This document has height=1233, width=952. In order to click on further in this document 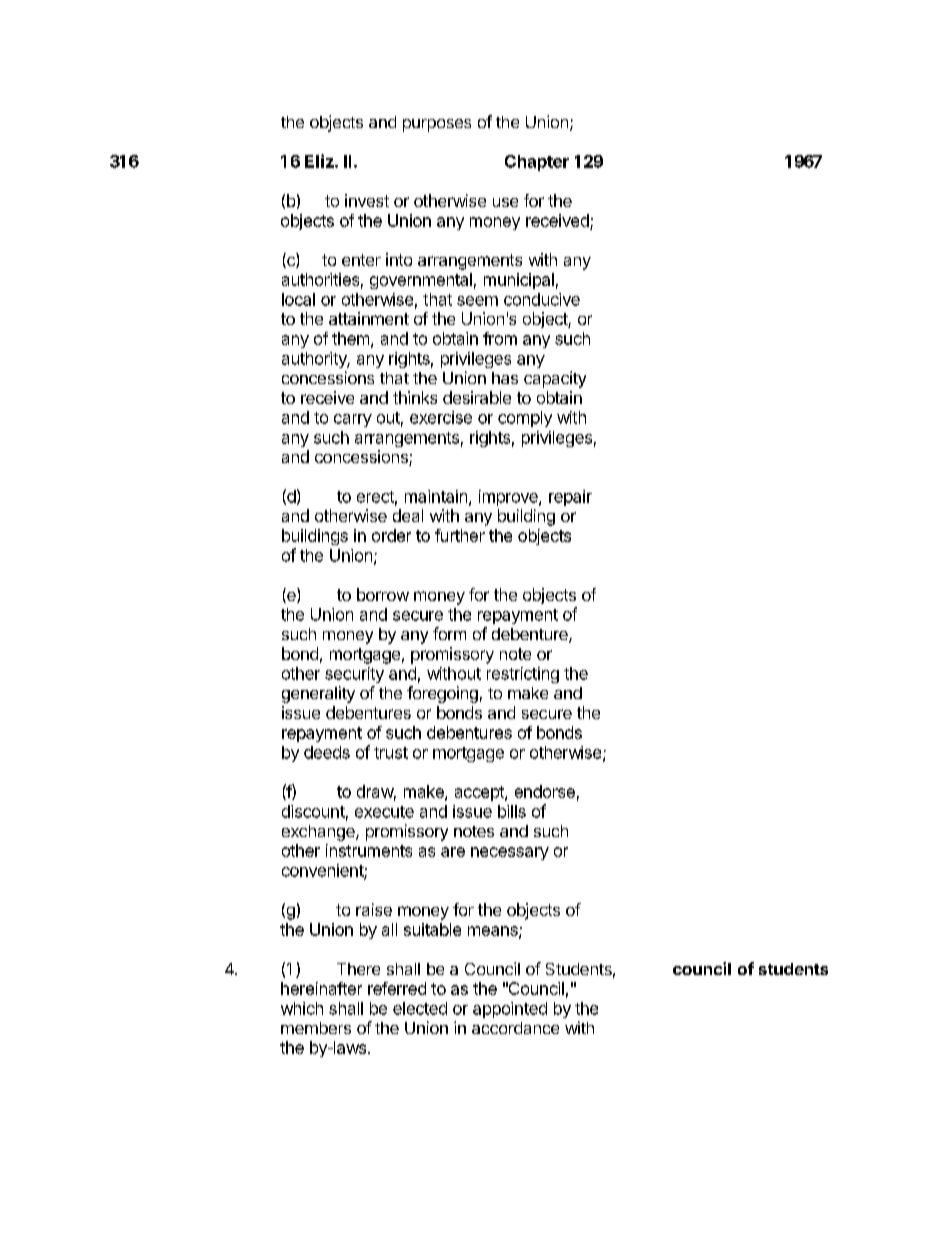, I will do `click(460, 535)`.
